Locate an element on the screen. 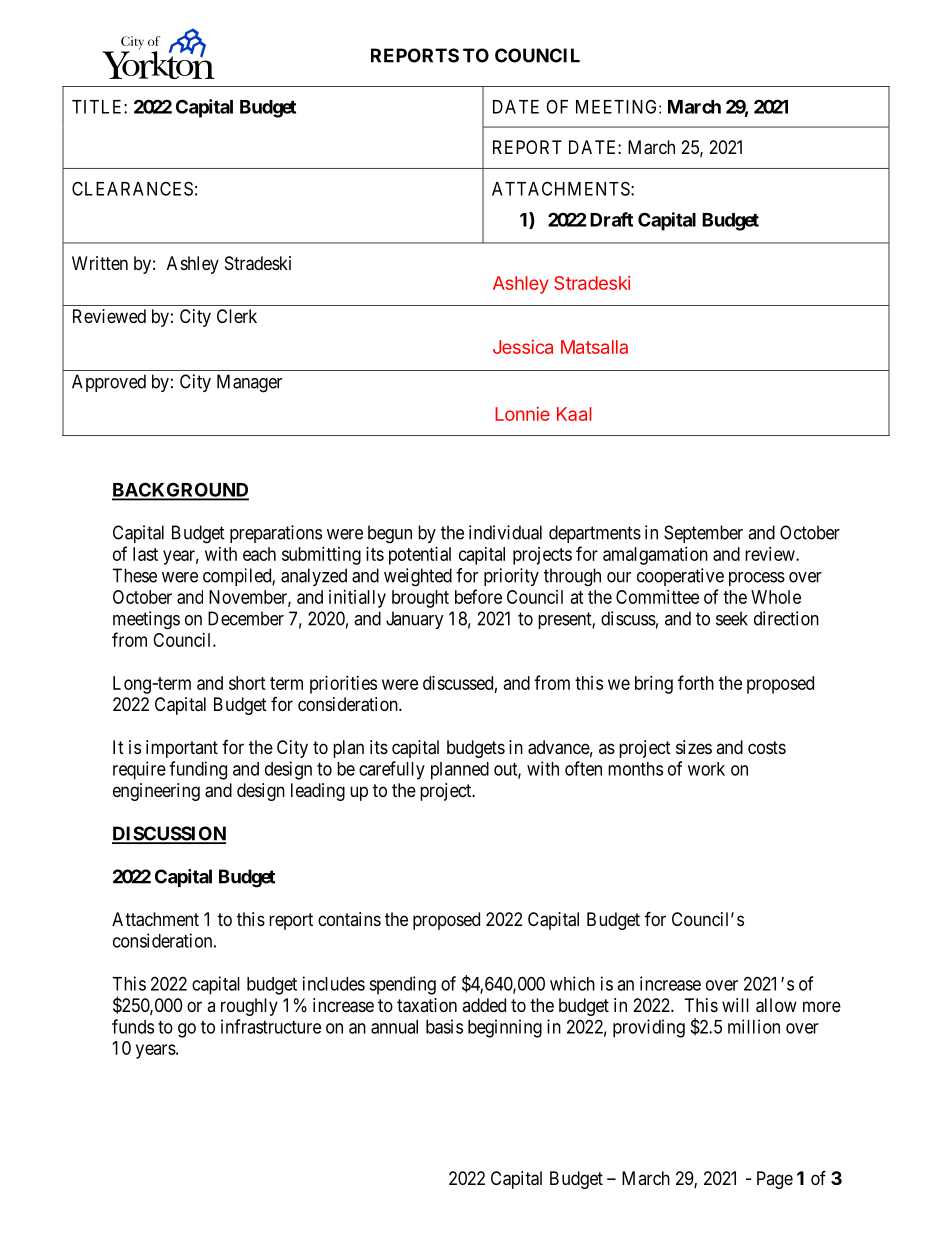  September is located at coordinates (703, 534).
